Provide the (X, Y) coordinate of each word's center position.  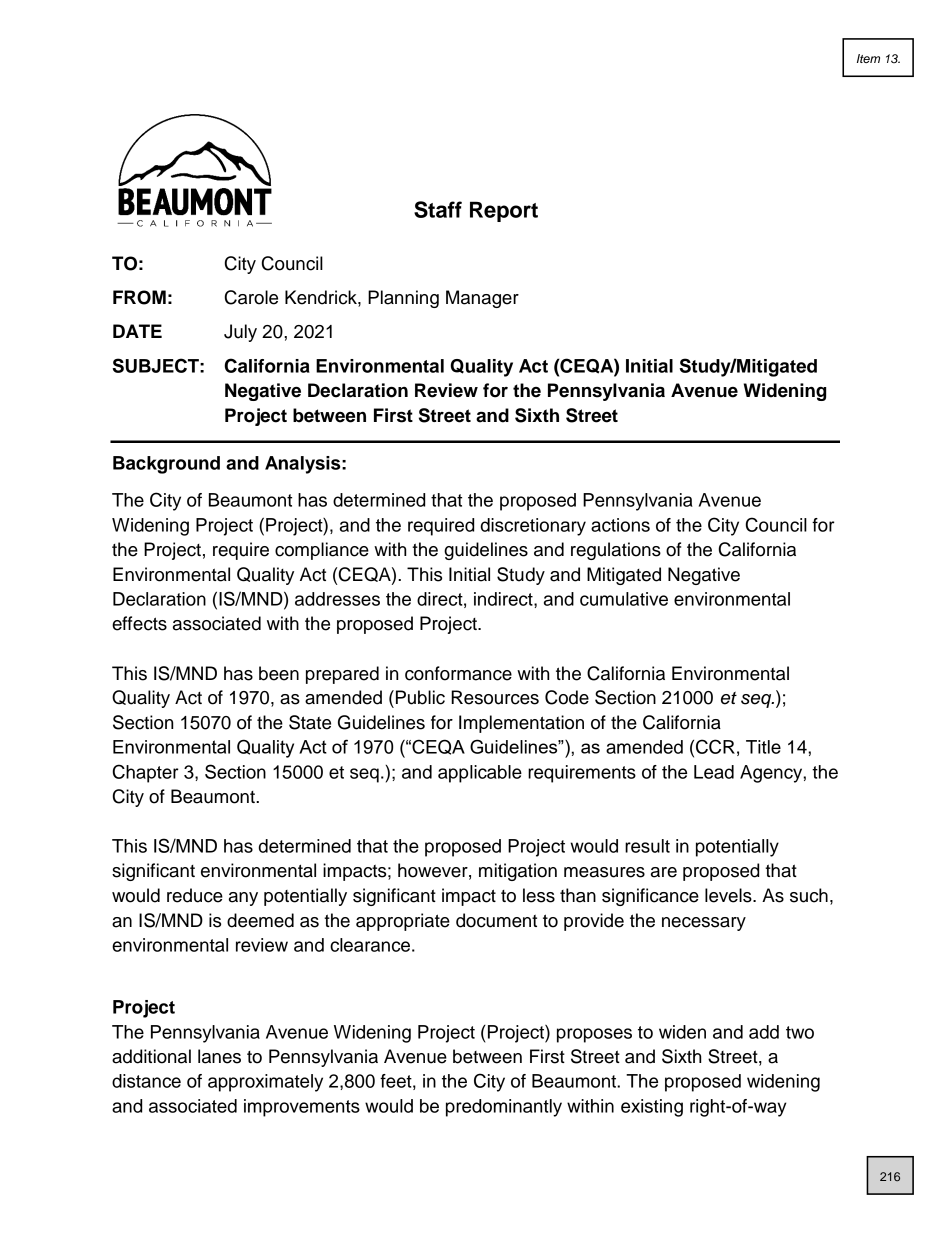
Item (868, 58)
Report (504, 211)
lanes (219, 1056)
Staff (438, 209)
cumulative (624, 599)
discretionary (533, 527)
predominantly (504, 1108)
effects (139, 623)
